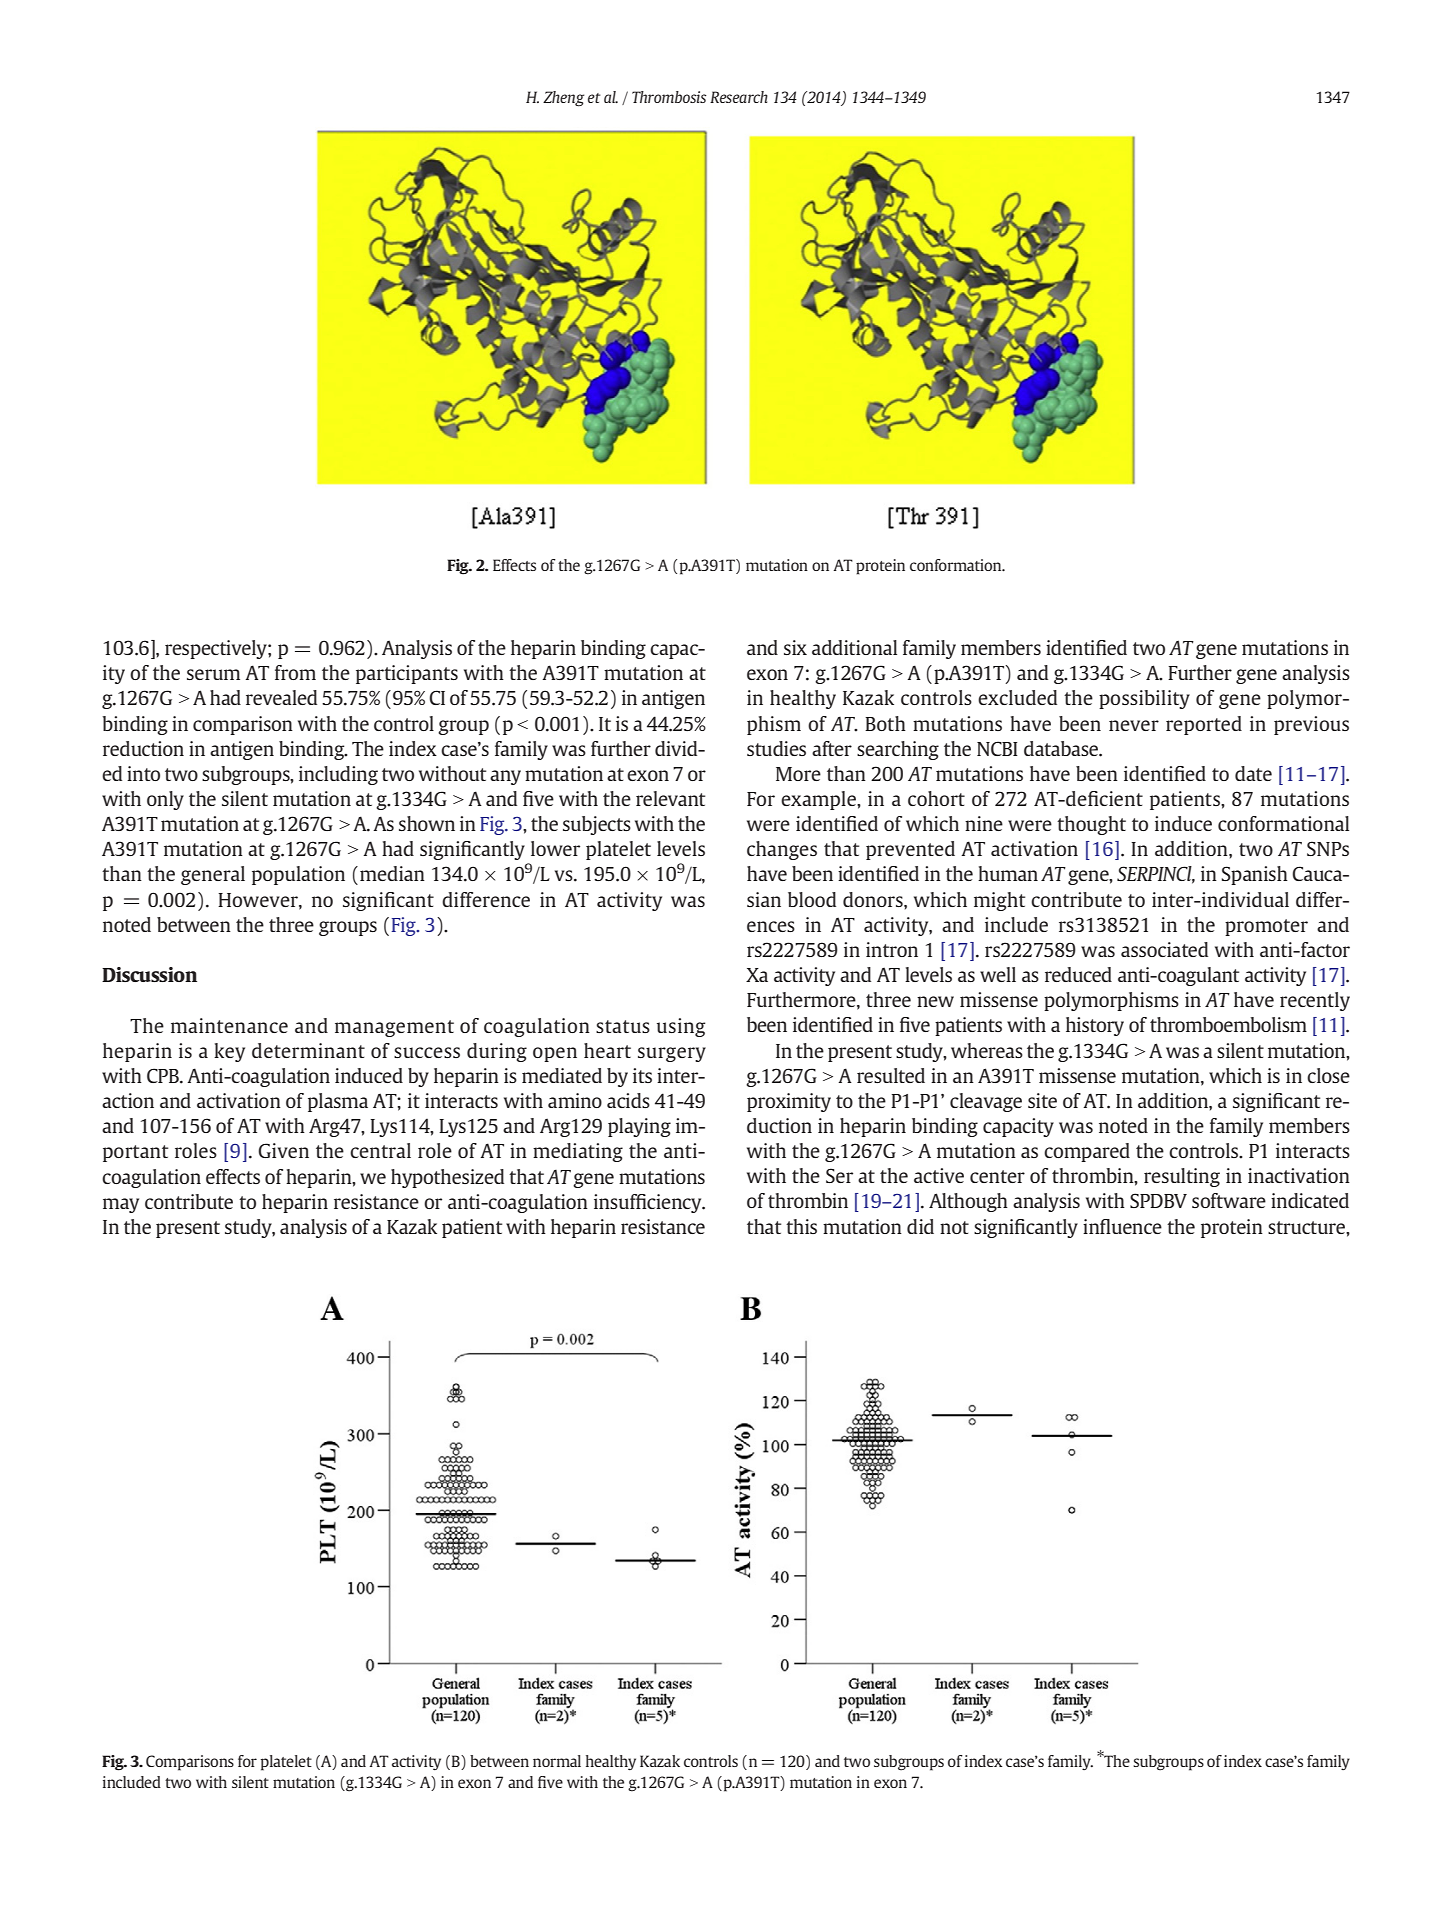 The width and height of the document is (1431, 1908). Describe the element at coordinates (557, 1761) in the document. I see `normal` at that location.
